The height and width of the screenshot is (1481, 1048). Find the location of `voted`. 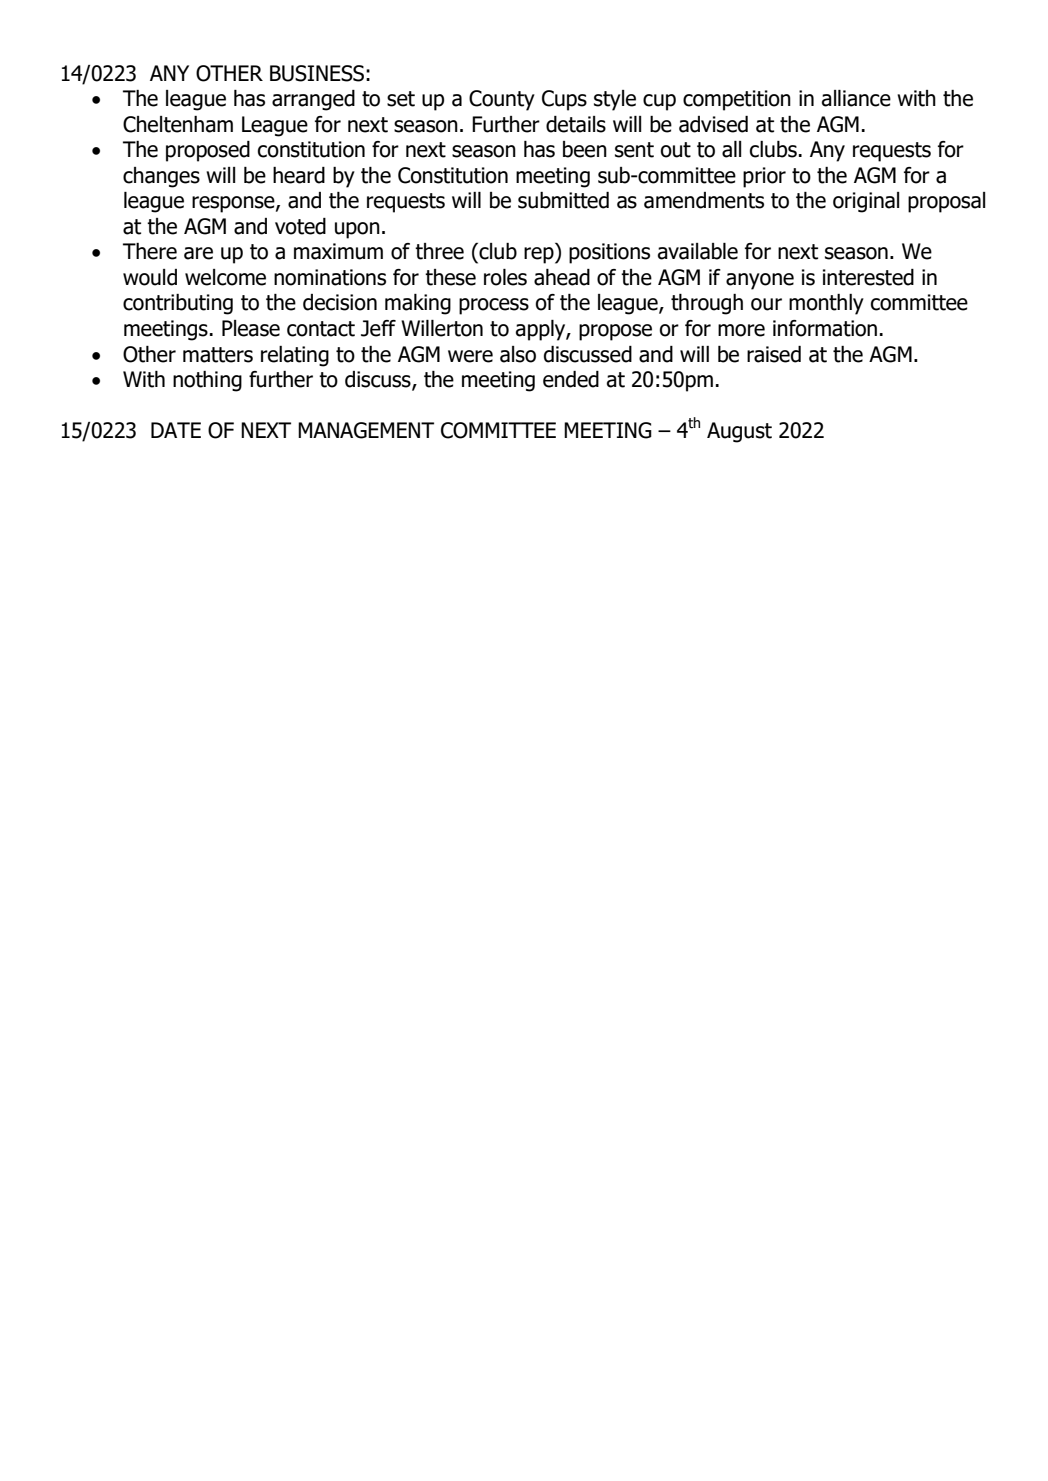

voted is located at coordinates (300, 226).
